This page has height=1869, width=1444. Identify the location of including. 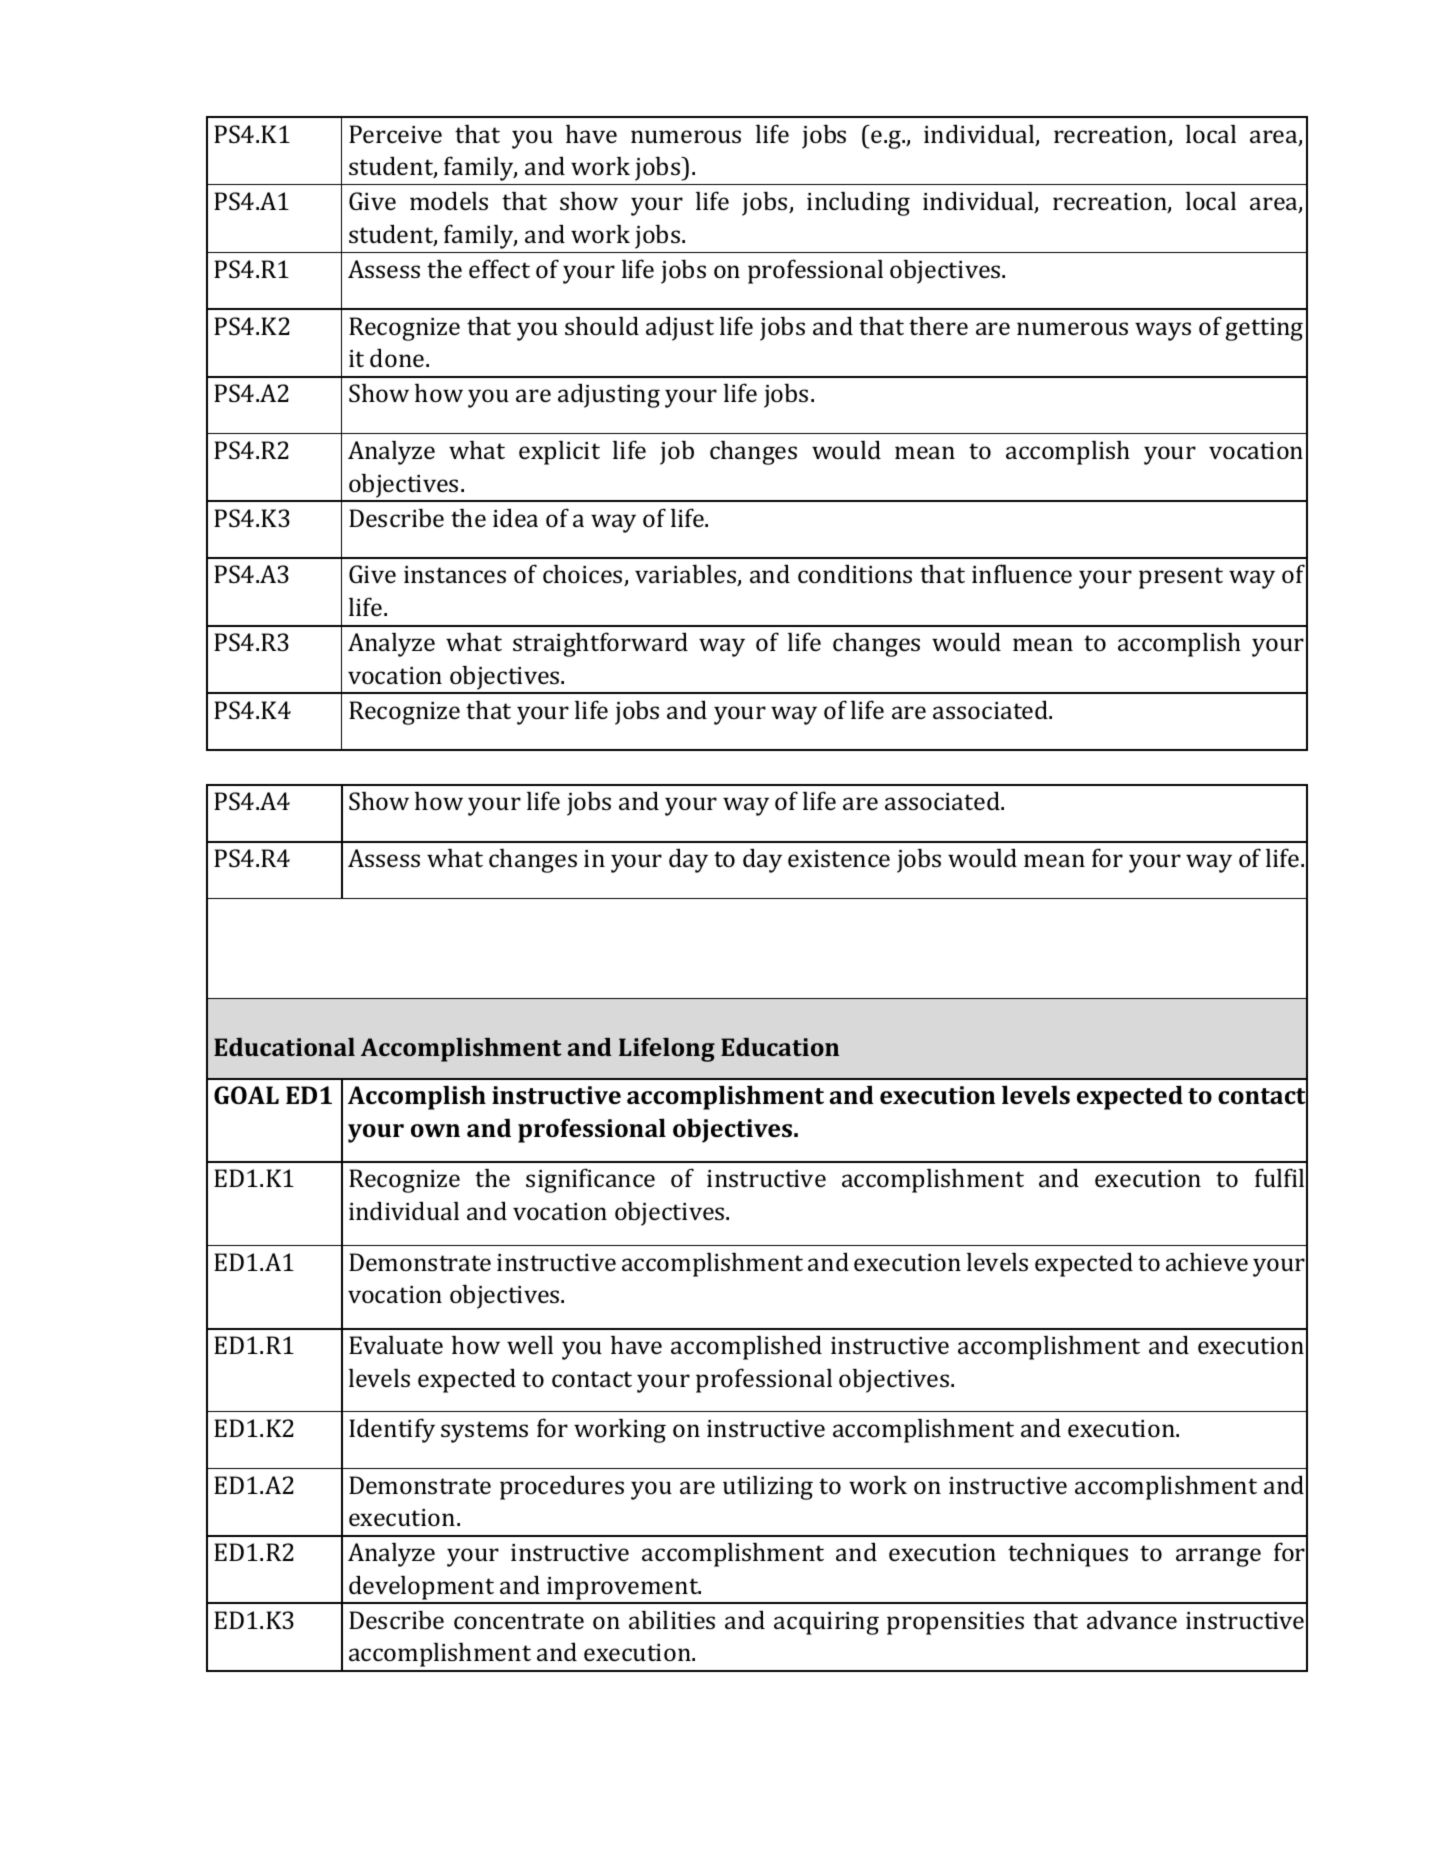
(858, 203).
